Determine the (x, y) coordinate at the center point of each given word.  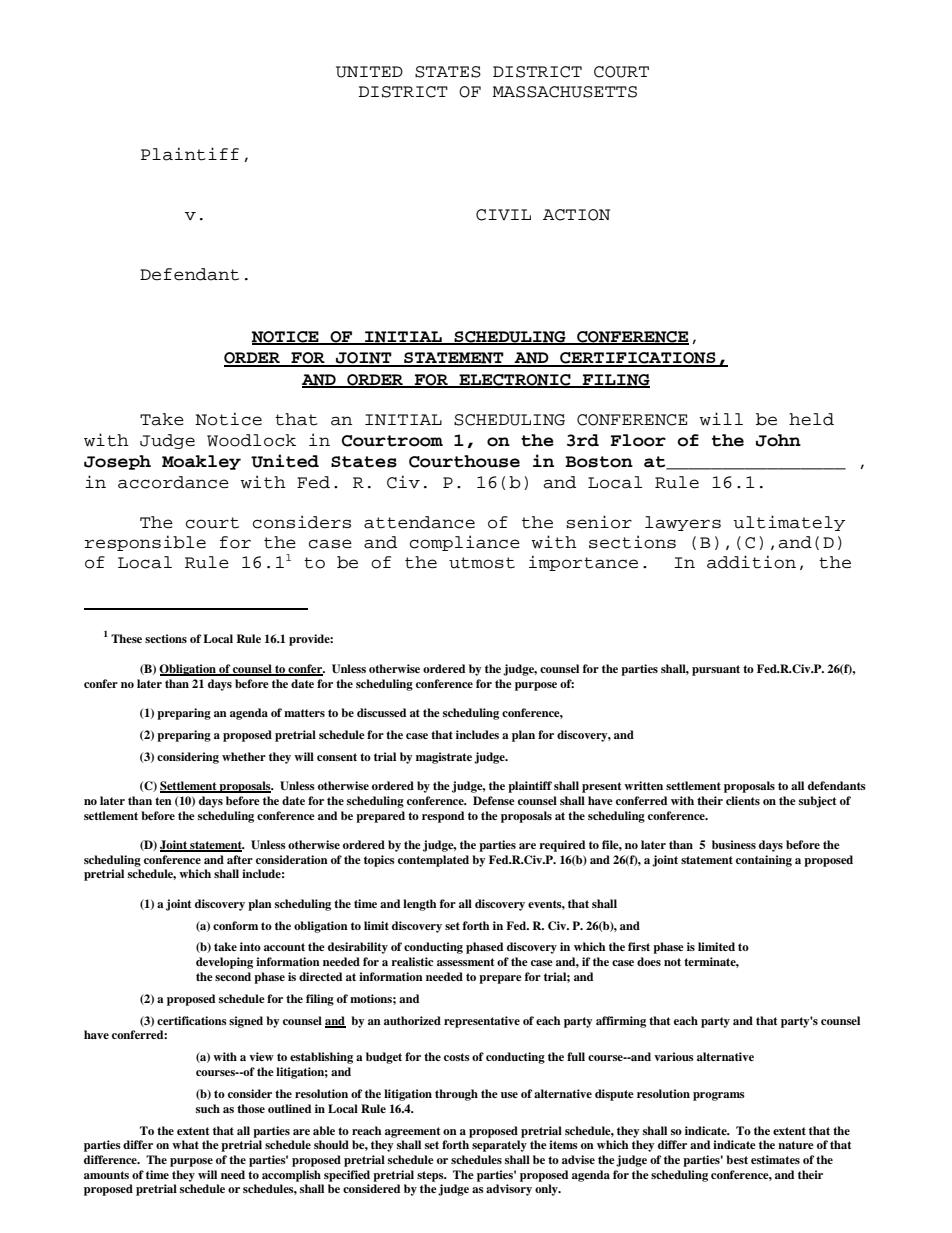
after (240, 859)
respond (443, 817)
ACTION (576, 215)
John (778, 440)
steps (431, 1176)
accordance (173, 482)
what (185, 1144)
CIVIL (503, 215)
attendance (419, 522)
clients (743, 800)
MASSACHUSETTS (565, 92)
